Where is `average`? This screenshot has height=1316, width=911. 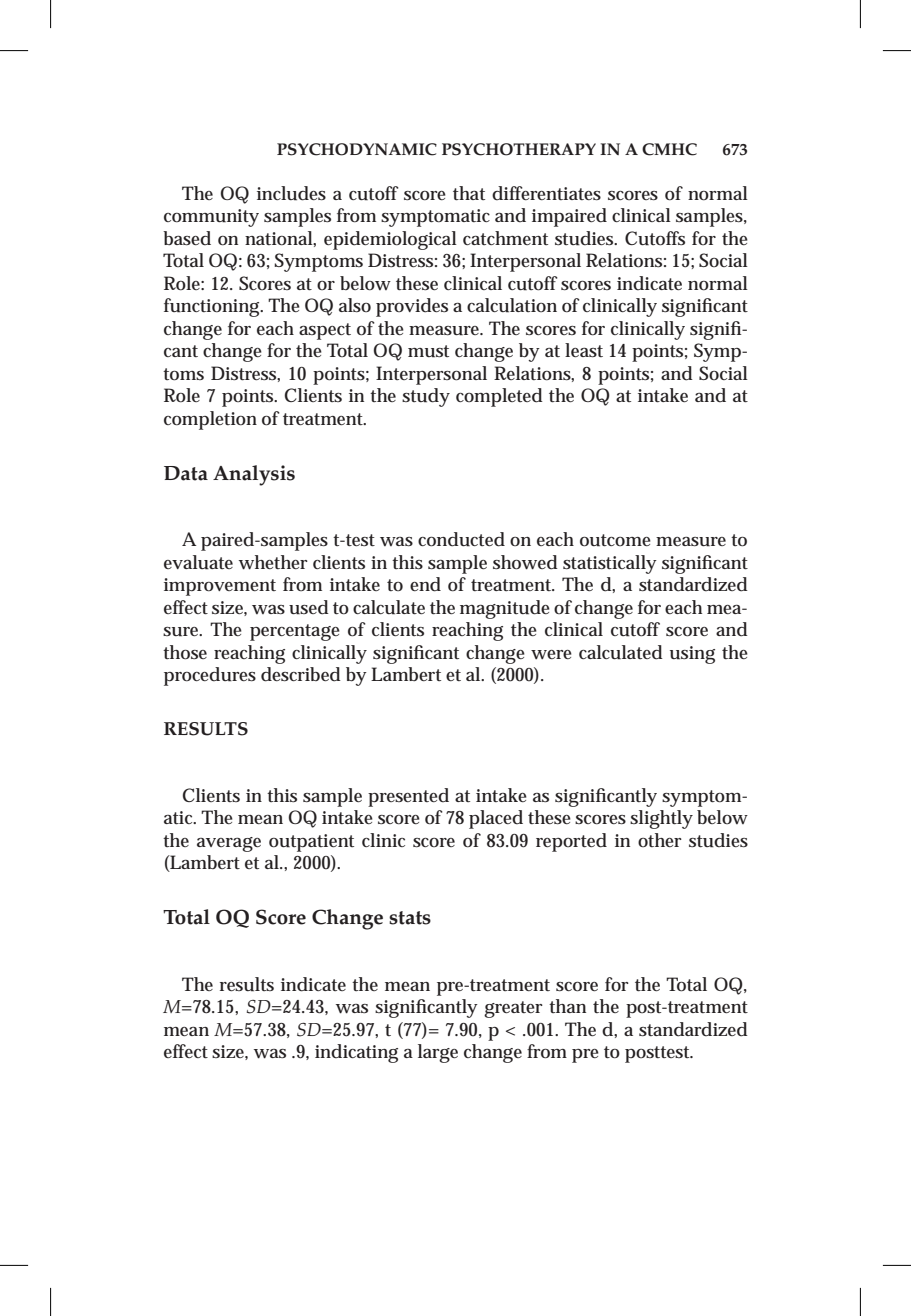
average is located at coordinates (229, 844).
